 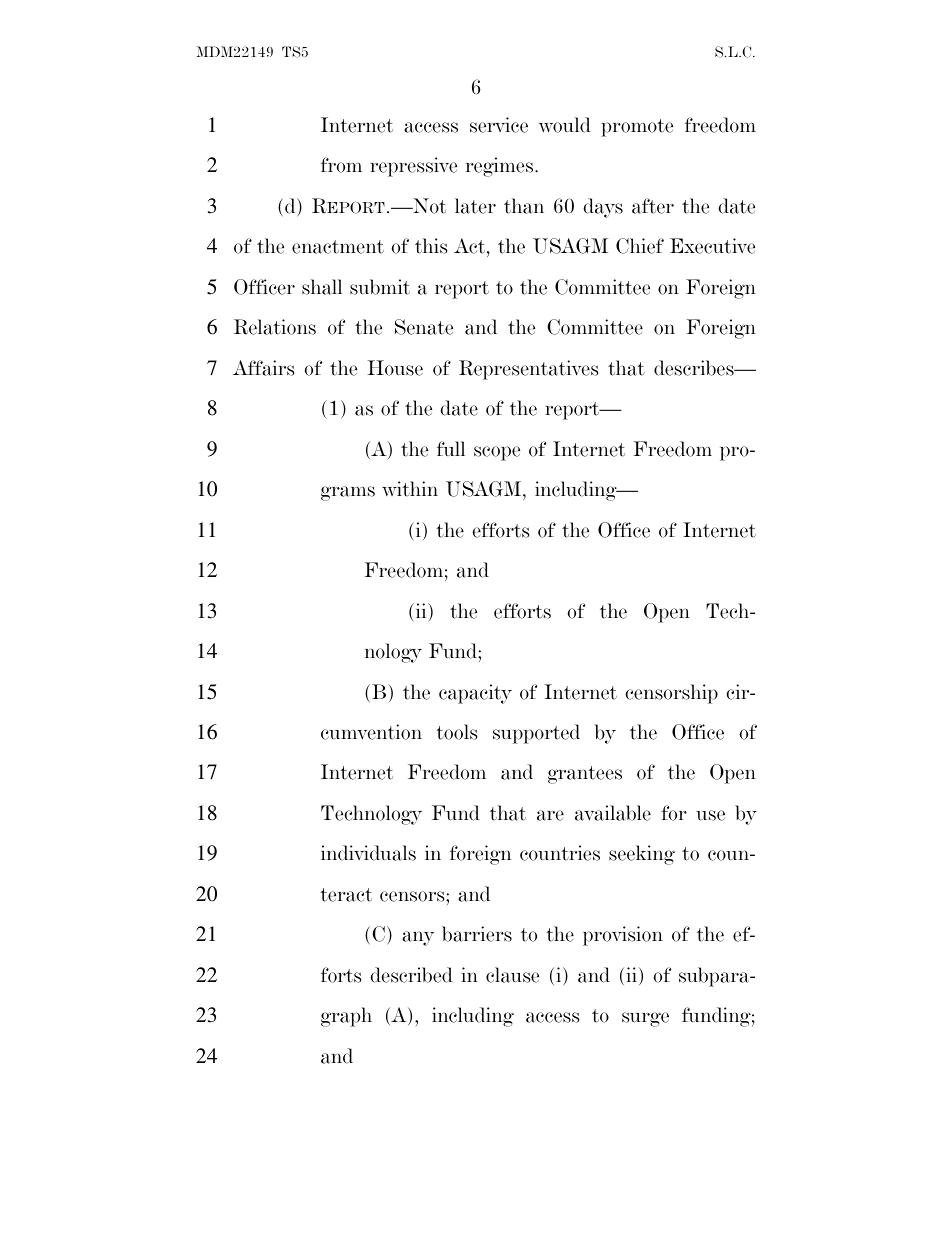 I want to click on available, so click(x=613, y=813).
